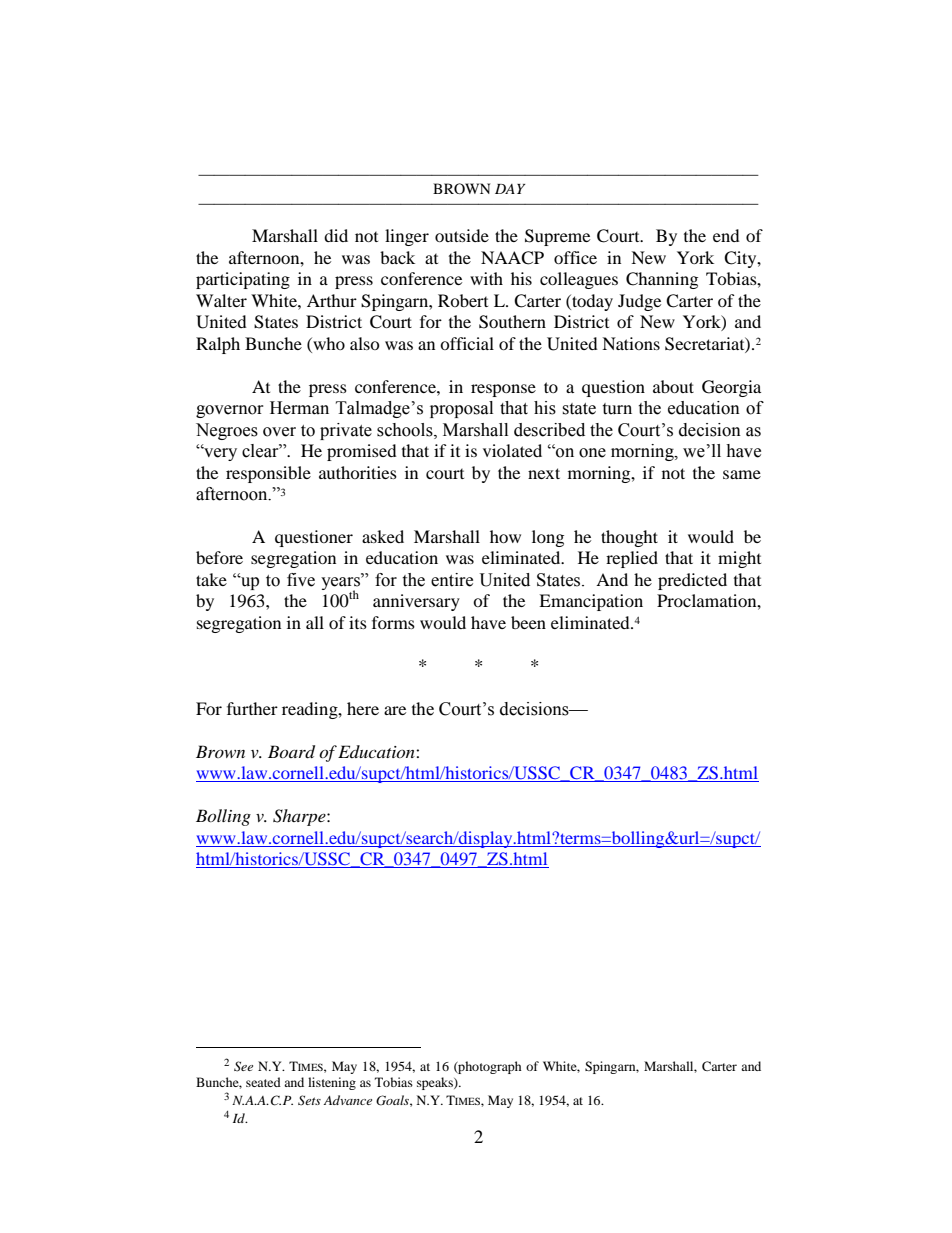 This screenshot has height=1233, width=952. I want to click on Channing, so click(662, 280).
